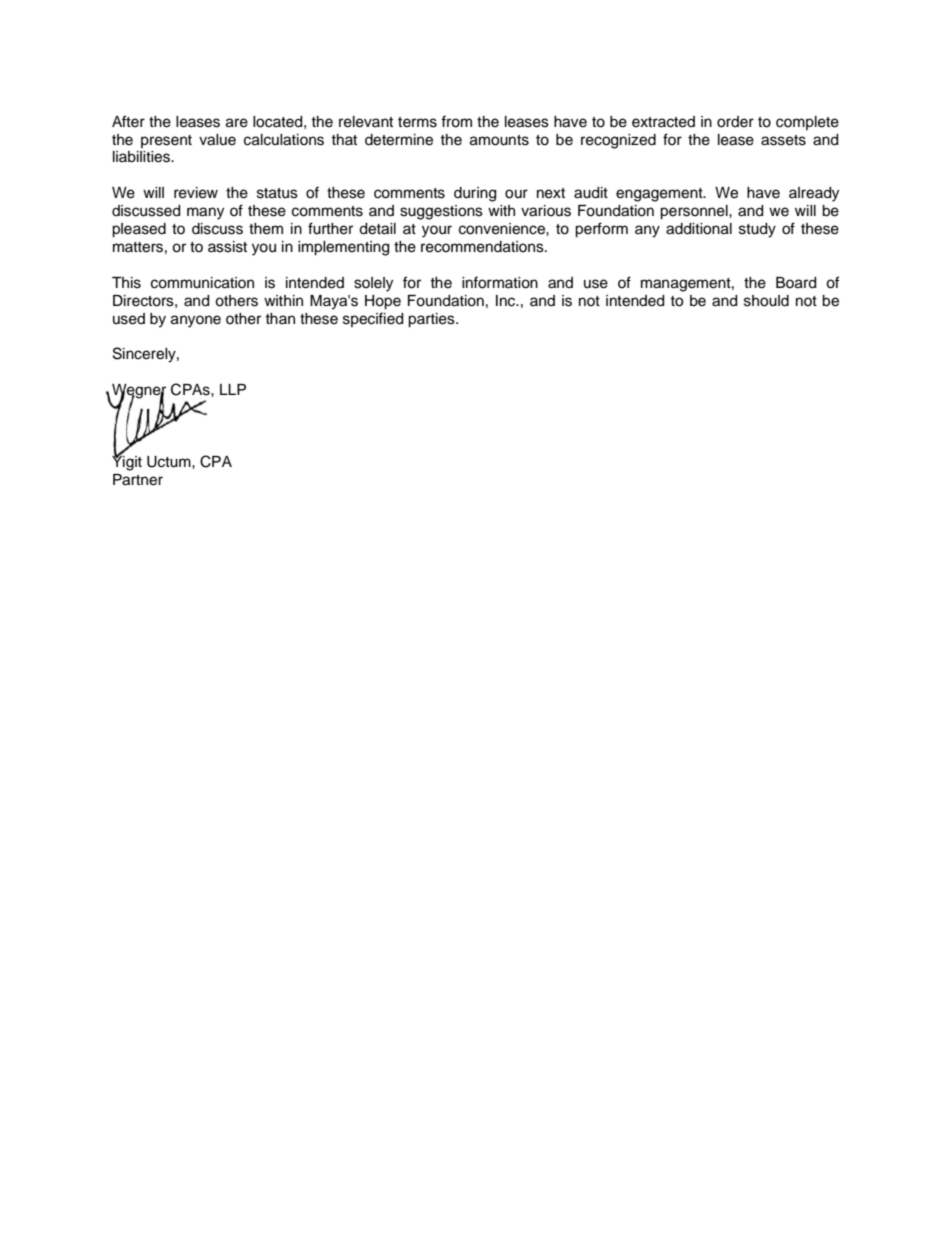 The width and height of the image is (952, 1233). I want to click on Partner, so click(138, 480).
